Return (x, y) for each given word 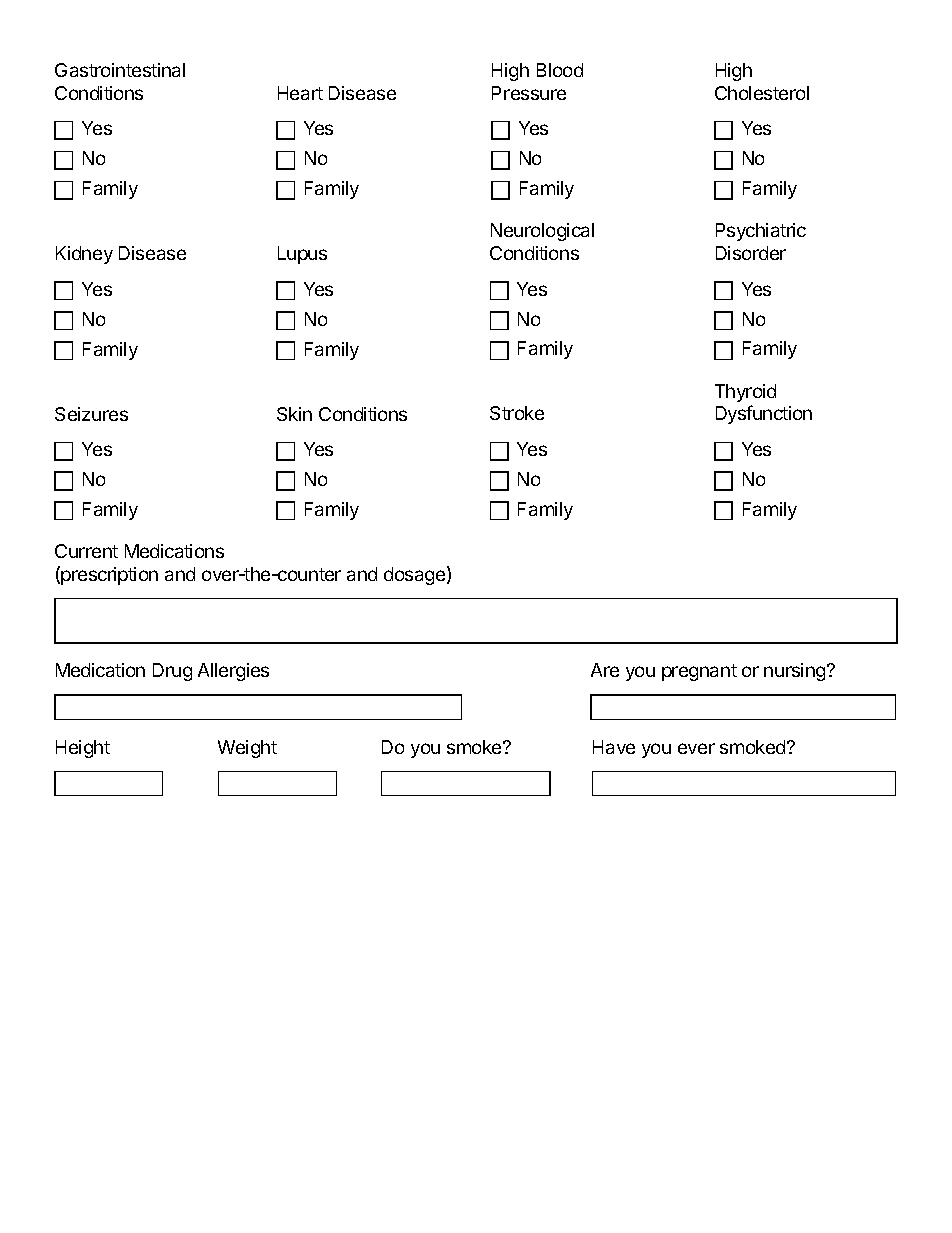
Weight (247, 749)
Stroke (517, 413)
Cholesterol (762, 93)
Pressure (529, 93)
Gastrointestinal (120, 70)
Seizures (91, 414)
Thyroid (745, 393)
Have (614, 747)
